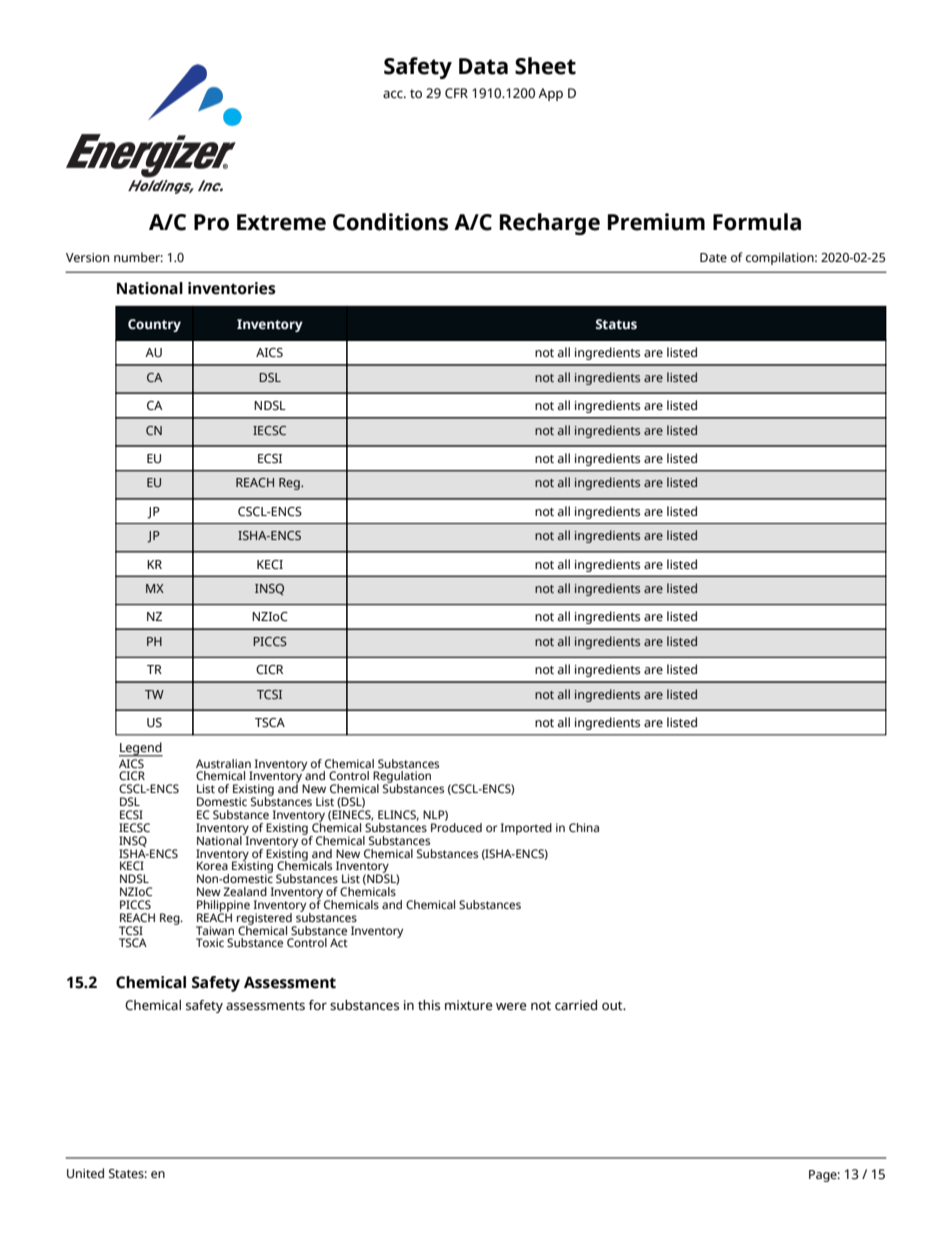  What do you see at coordinates (141, 749) in the screenshot?
I see `Legend` at bounding box center [141, 749].
